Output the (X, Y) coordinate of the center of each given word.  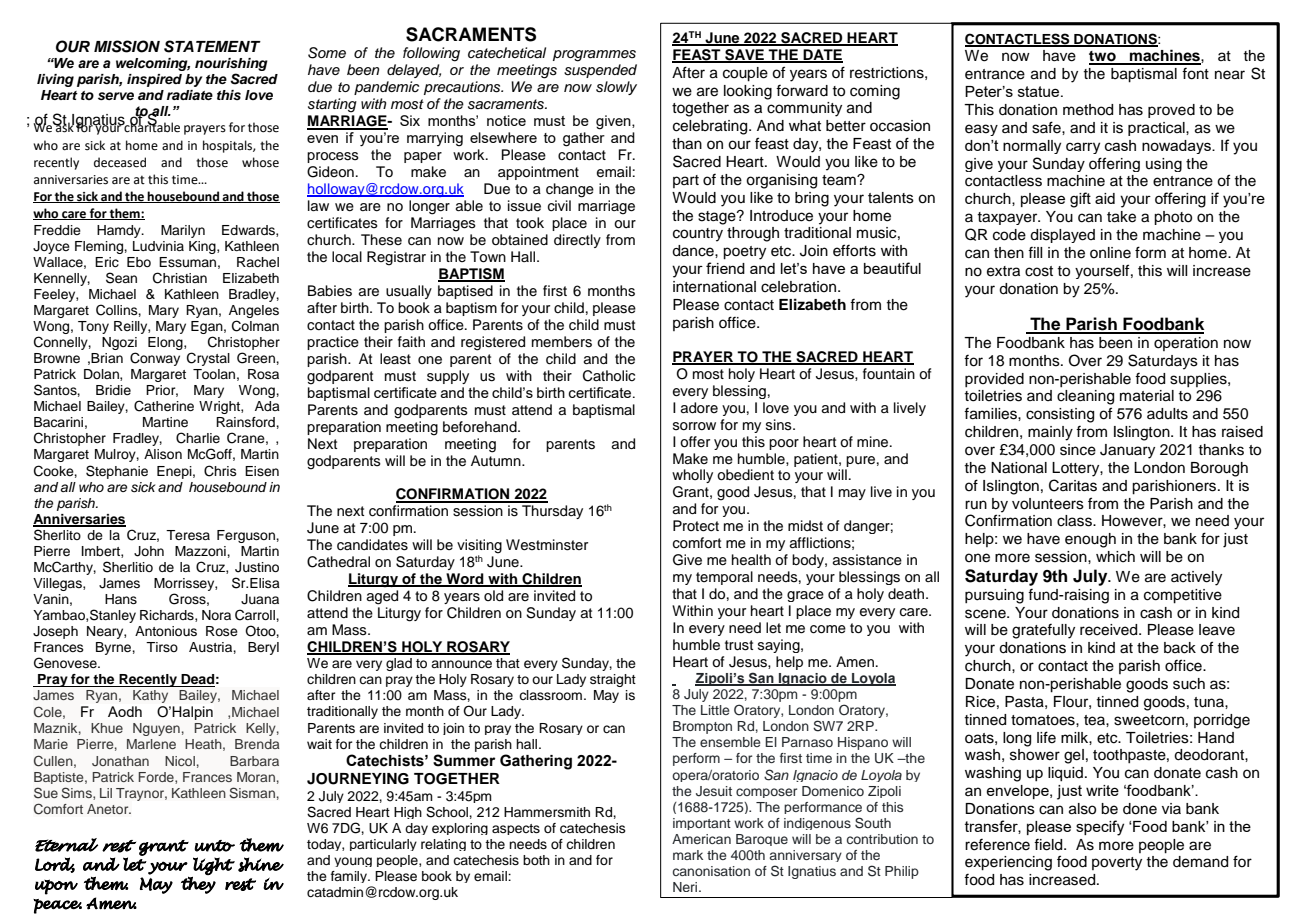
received (1110, 630)
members (562, 342)
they (198, 885)
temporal (724, 578)
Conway (155, 359)
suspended (600, 71)
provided (994, 380)
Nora (216, 615)
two (1103, 57)
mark (688, 855)
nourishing (231, 64)
